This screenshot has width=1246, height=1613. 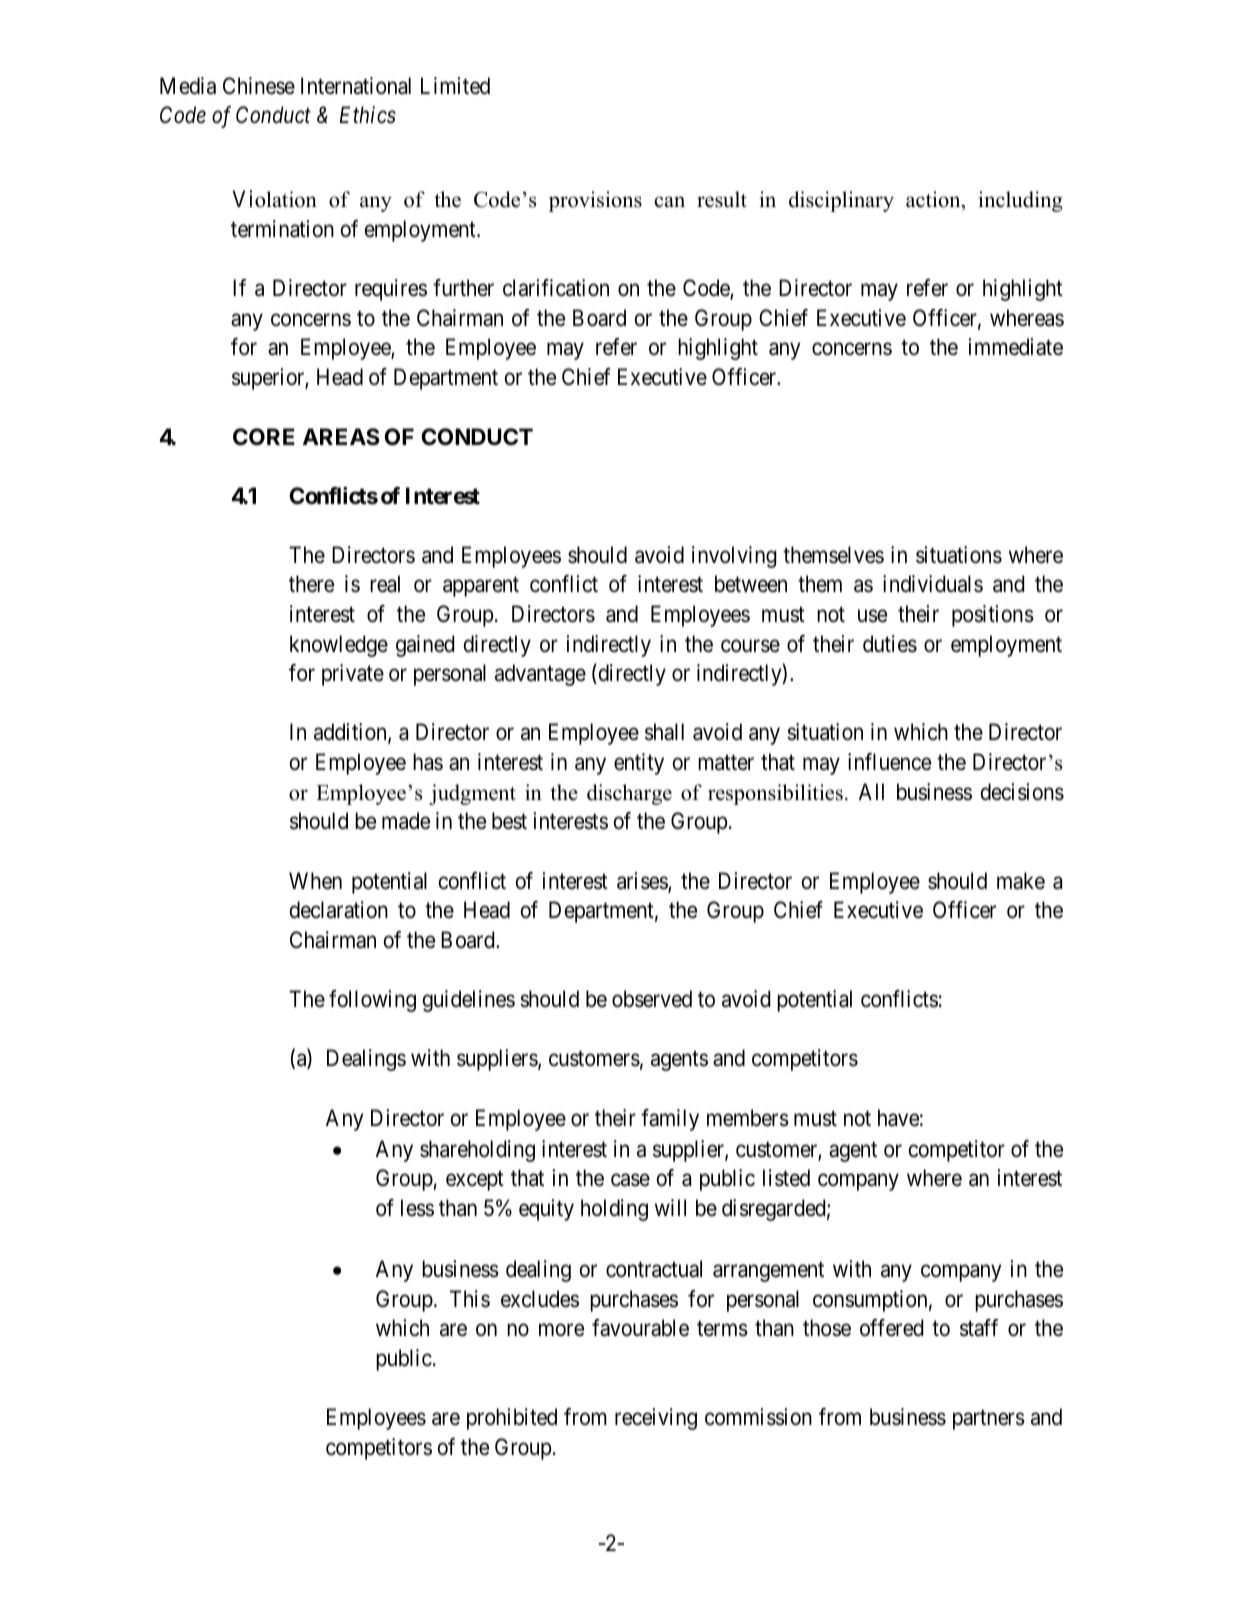 I want to click on involving, so click(x=734, y=557).
